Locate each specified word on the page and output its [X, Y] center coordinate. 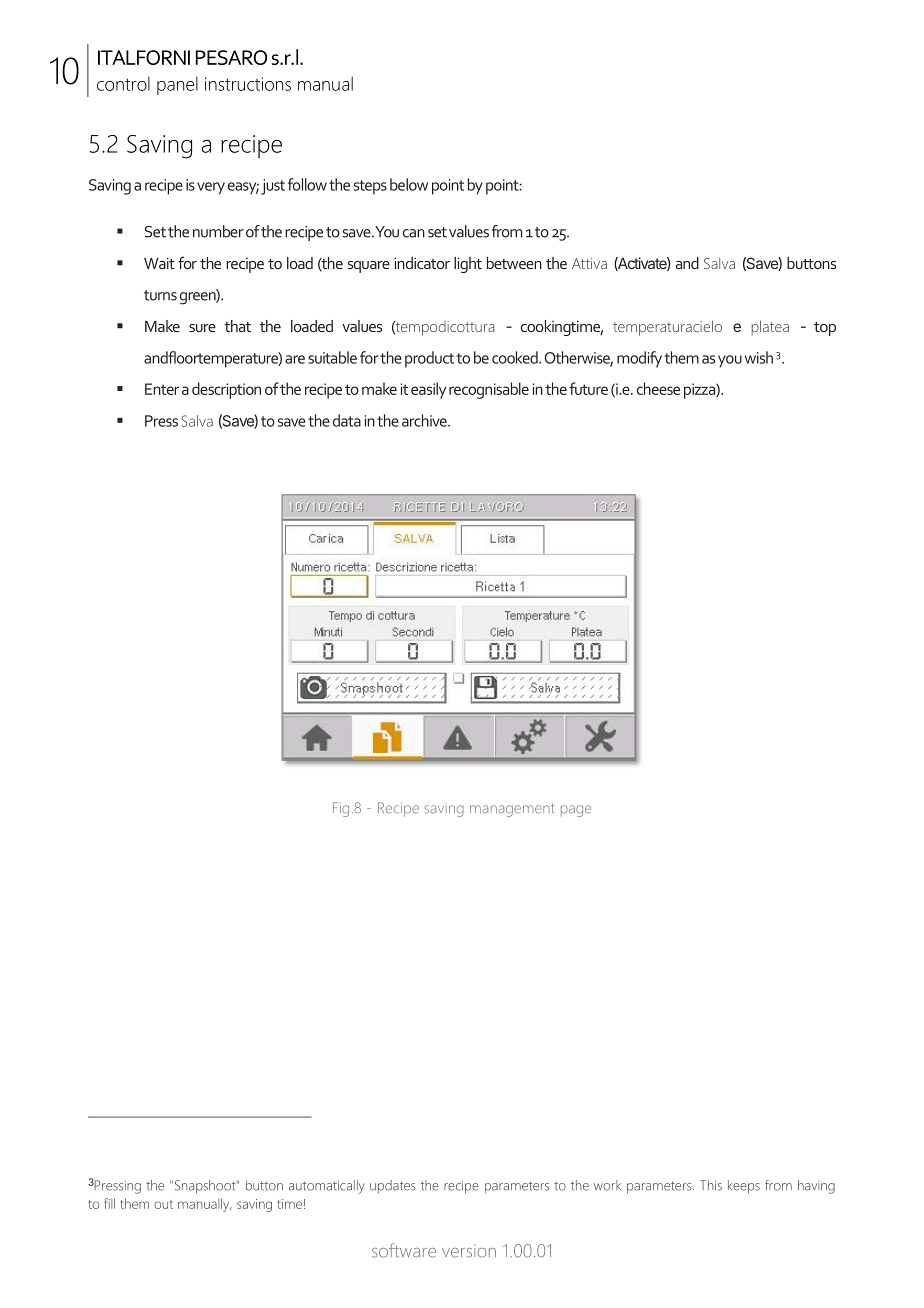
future [588, 388]
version [469, 1251]
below [409, 184]
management [512, 810]
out [163, 1204]
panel [177, 86]
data [347, 420]
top [825, 329]
